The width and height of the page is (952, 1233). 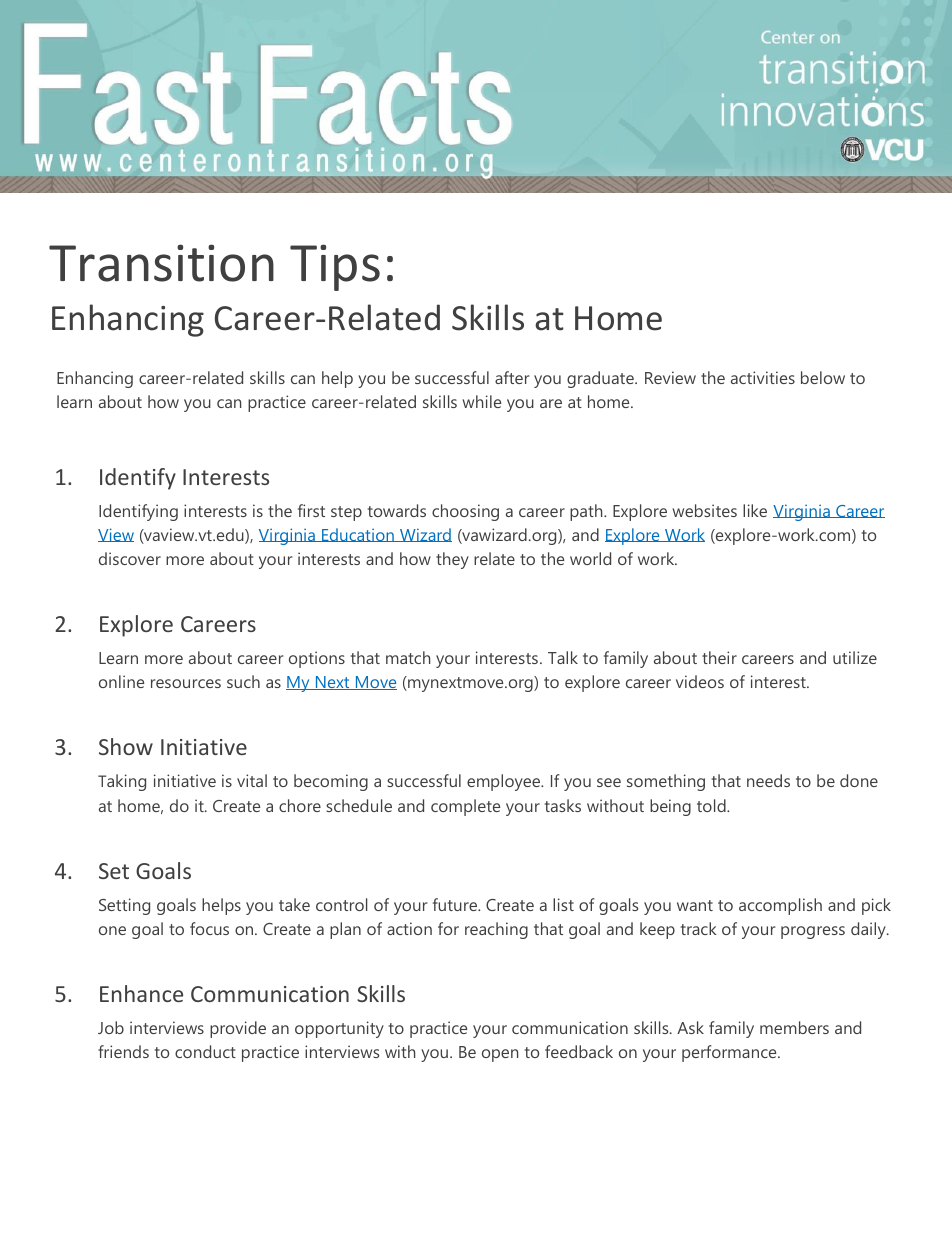 What do you see at coordinates (238, 1029) in the page?
I see `provide` at bounding box center [238, 1029].
